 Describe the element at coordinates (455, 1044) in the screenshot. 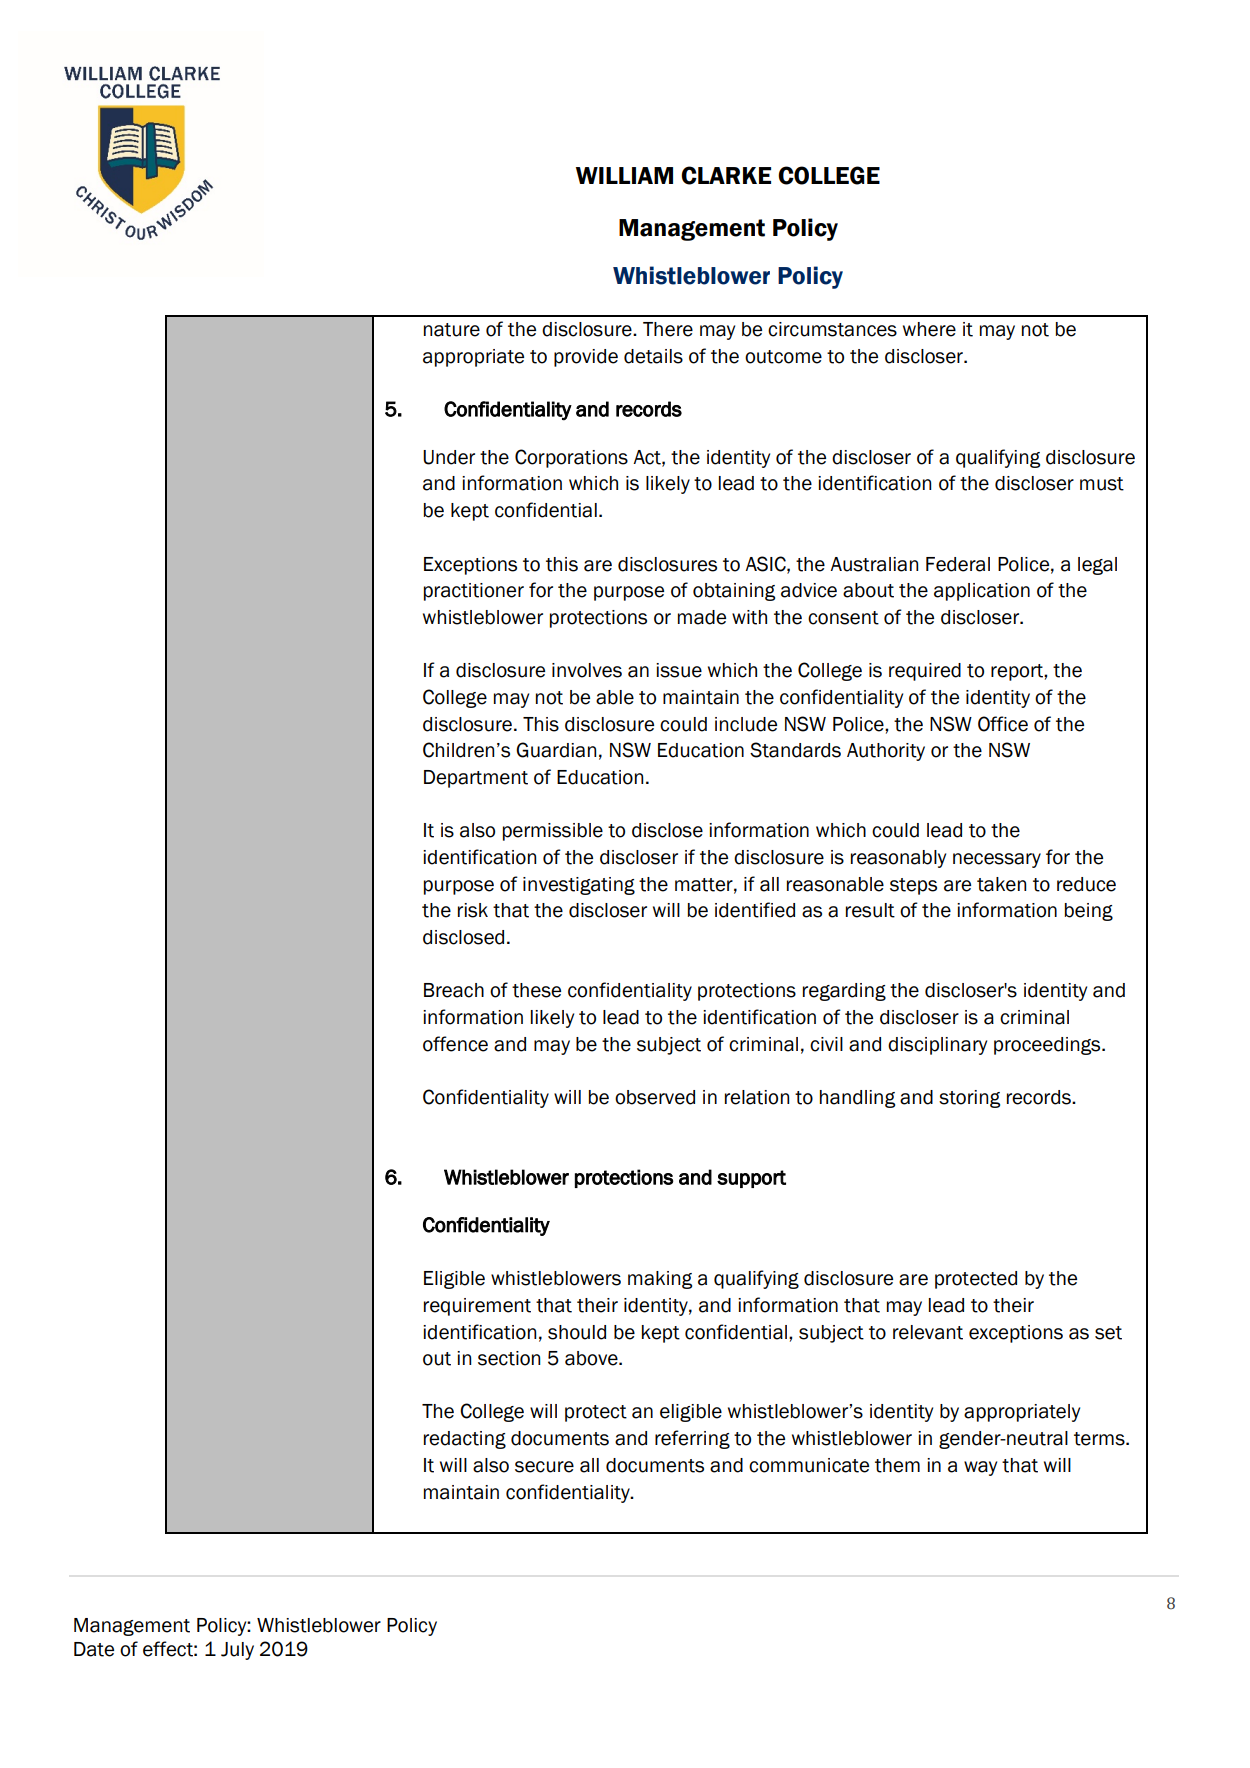

I see `offence` at that location.
